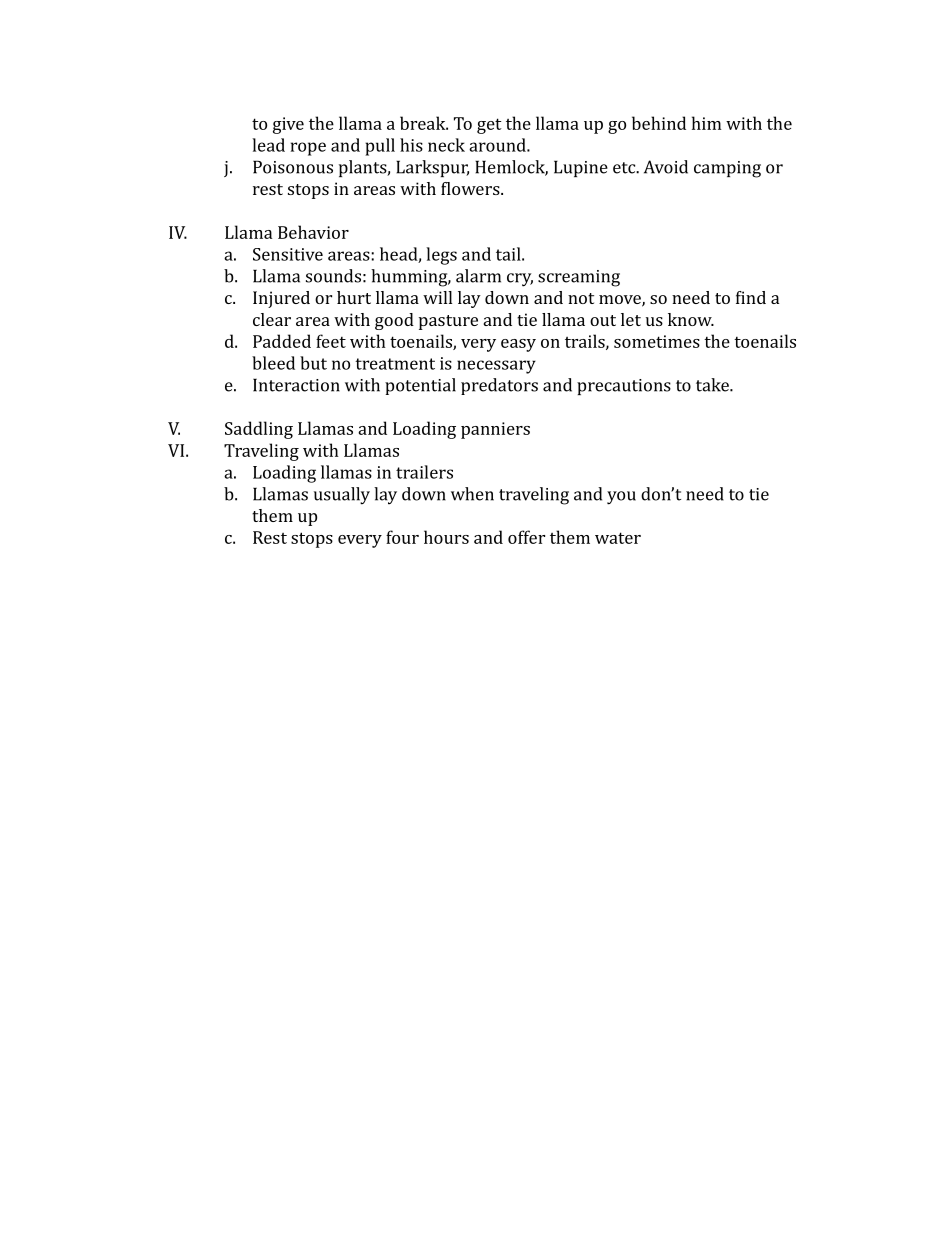  Describe the element at coordinates (308, 149) in the screenshot. I see `rope` at that location.
